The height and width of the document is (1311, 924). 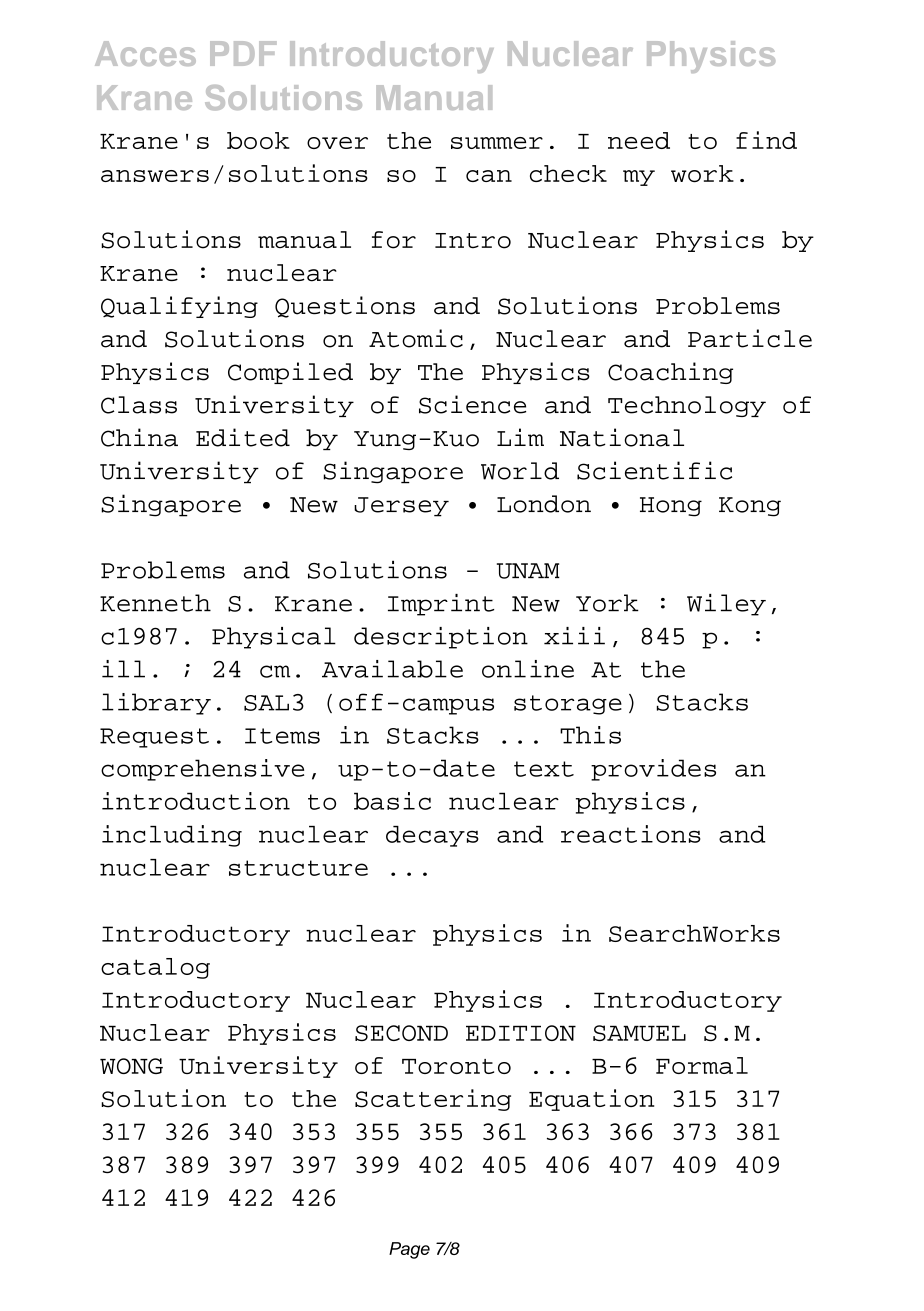 What do you see at coordinates (654, 470) in the document?
I see `Scientific` at bounding box center [654, 470].
